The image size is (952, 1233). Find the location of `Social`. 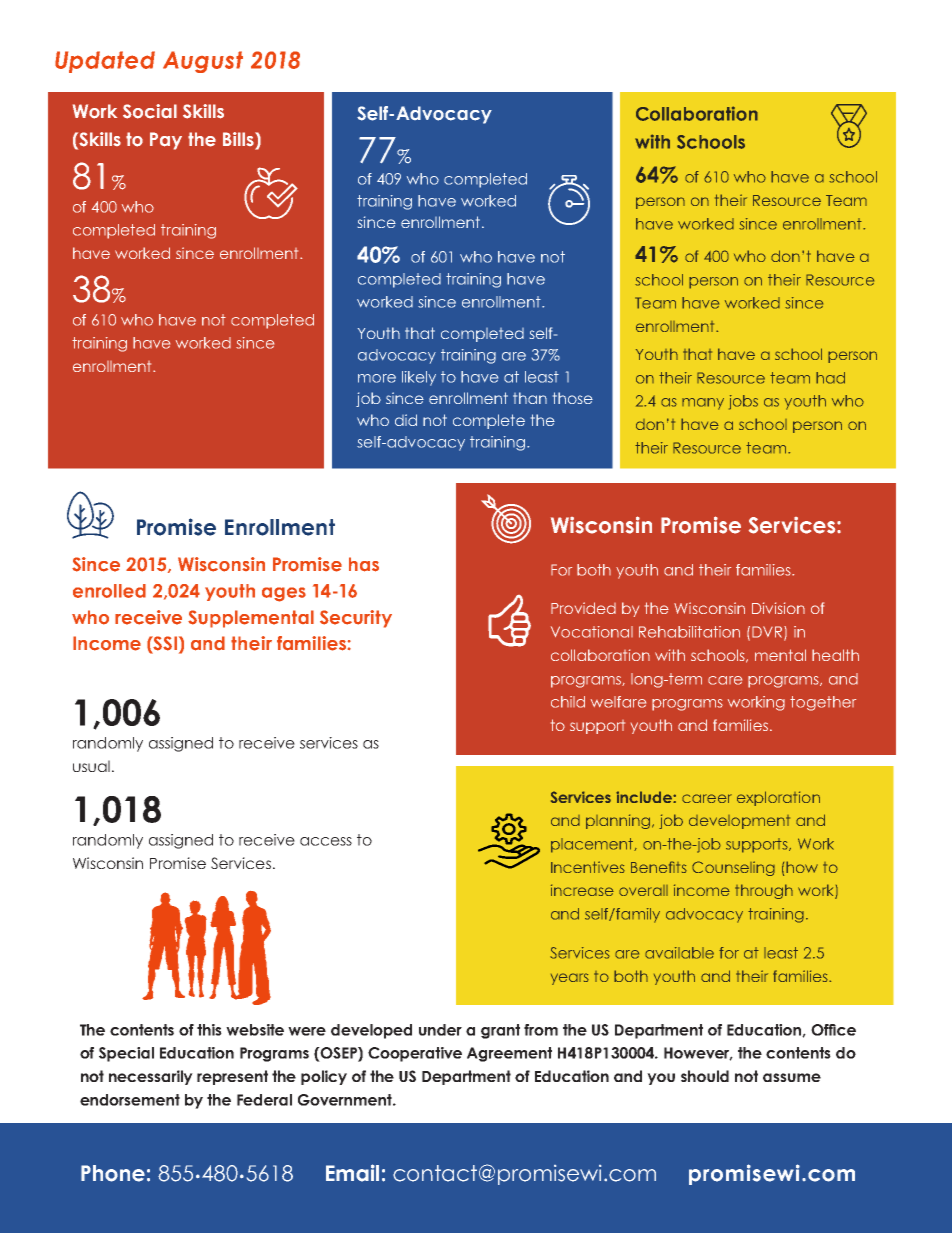

Social is located at coordinates (150, 111).
